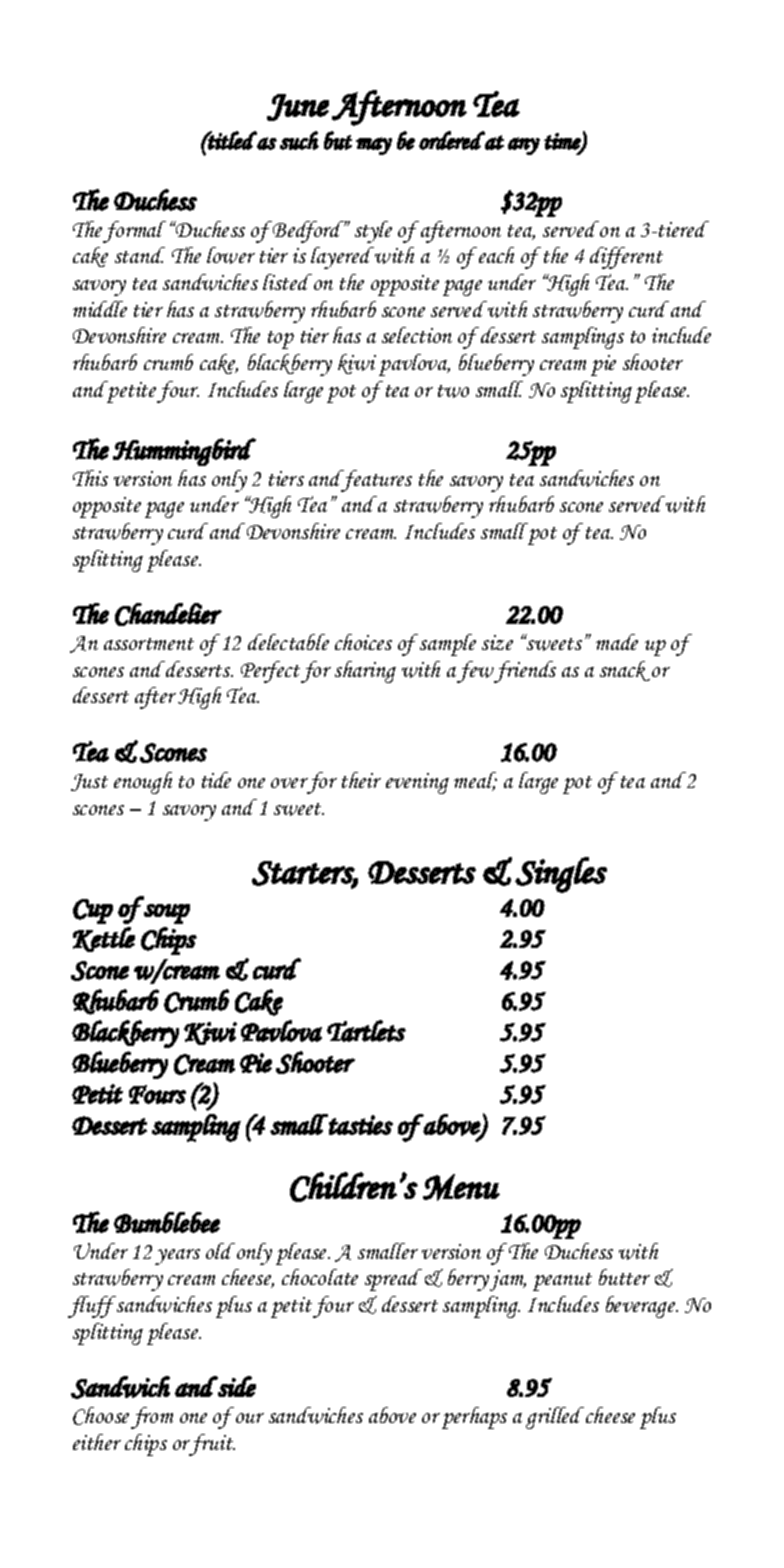  I want to click on may, so click(374, 146).
